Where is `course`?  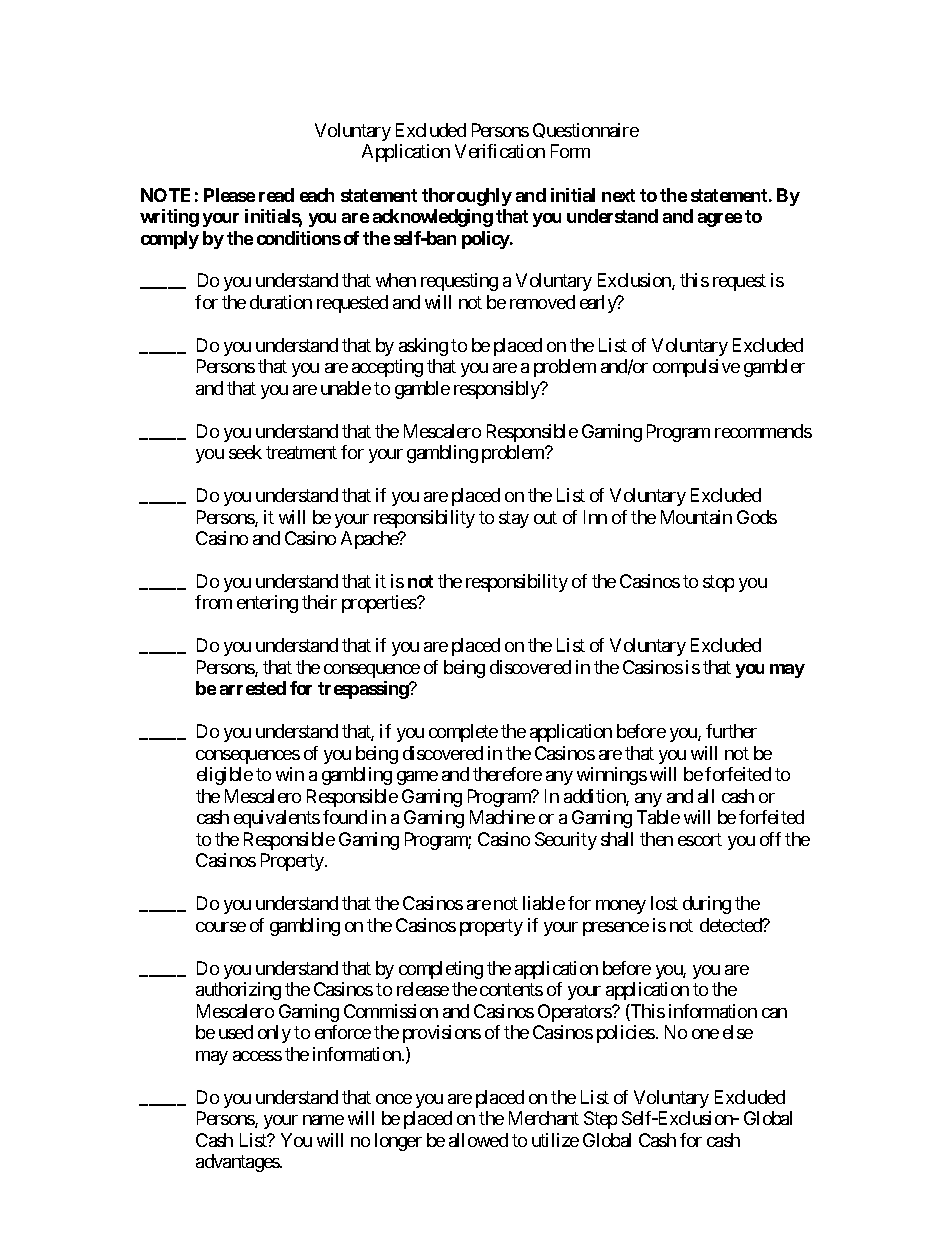 course is located at coordinates (221, 927).
